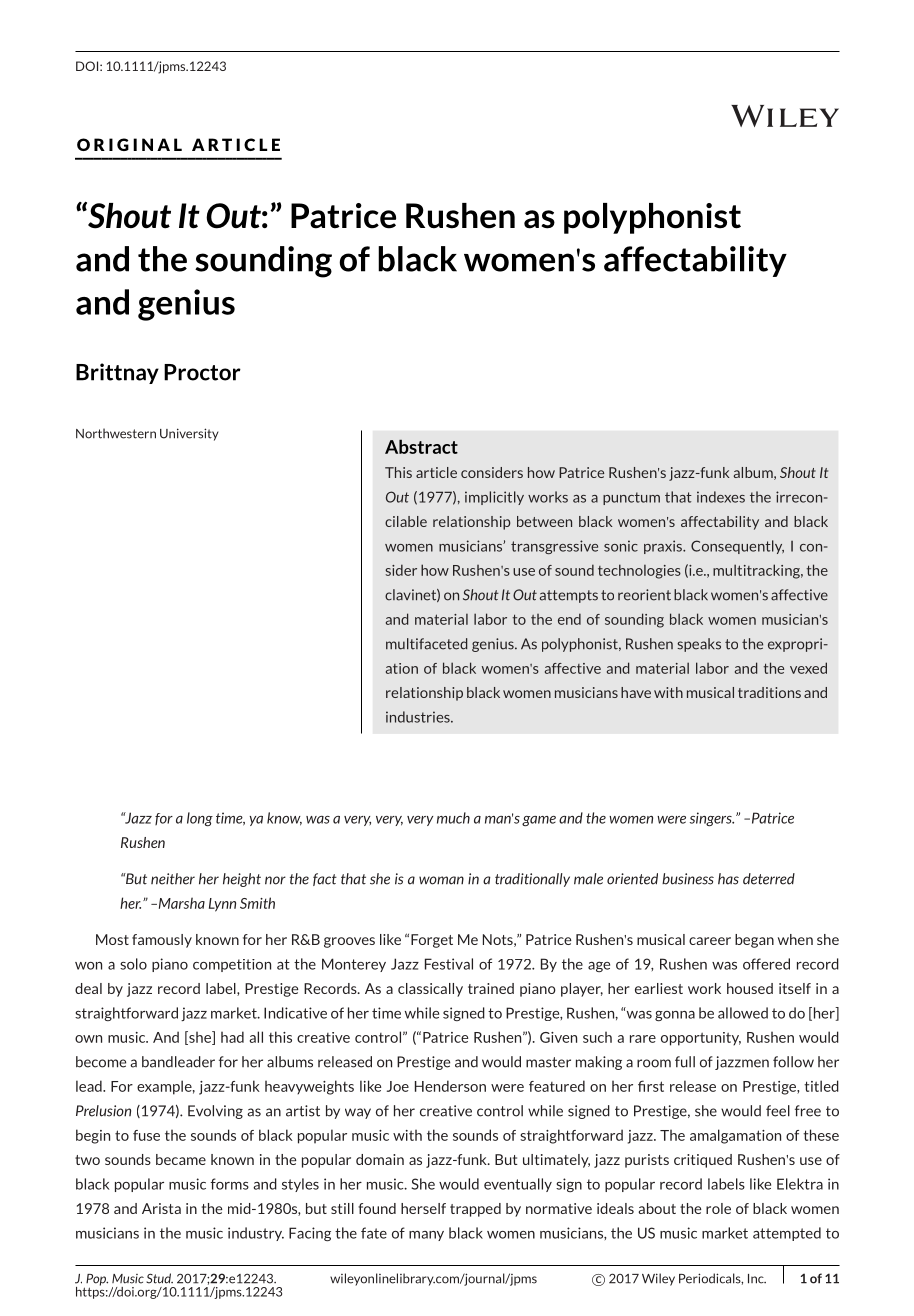 The width and height of the screenshot is (914, 1316). I want to click on Consequently, so click(737, 547).
